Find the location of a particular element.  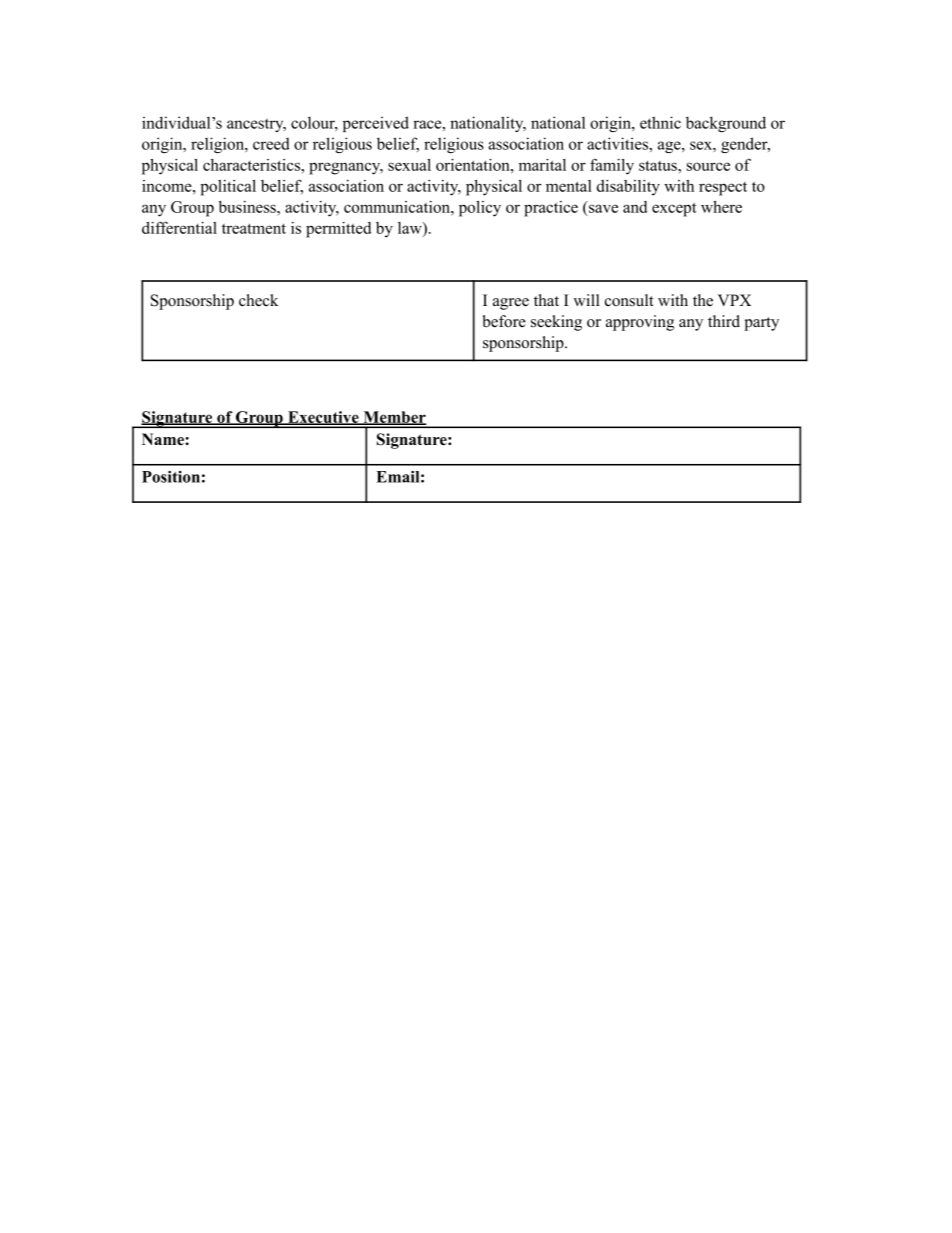

approving is located at coordinates (640, 323).
